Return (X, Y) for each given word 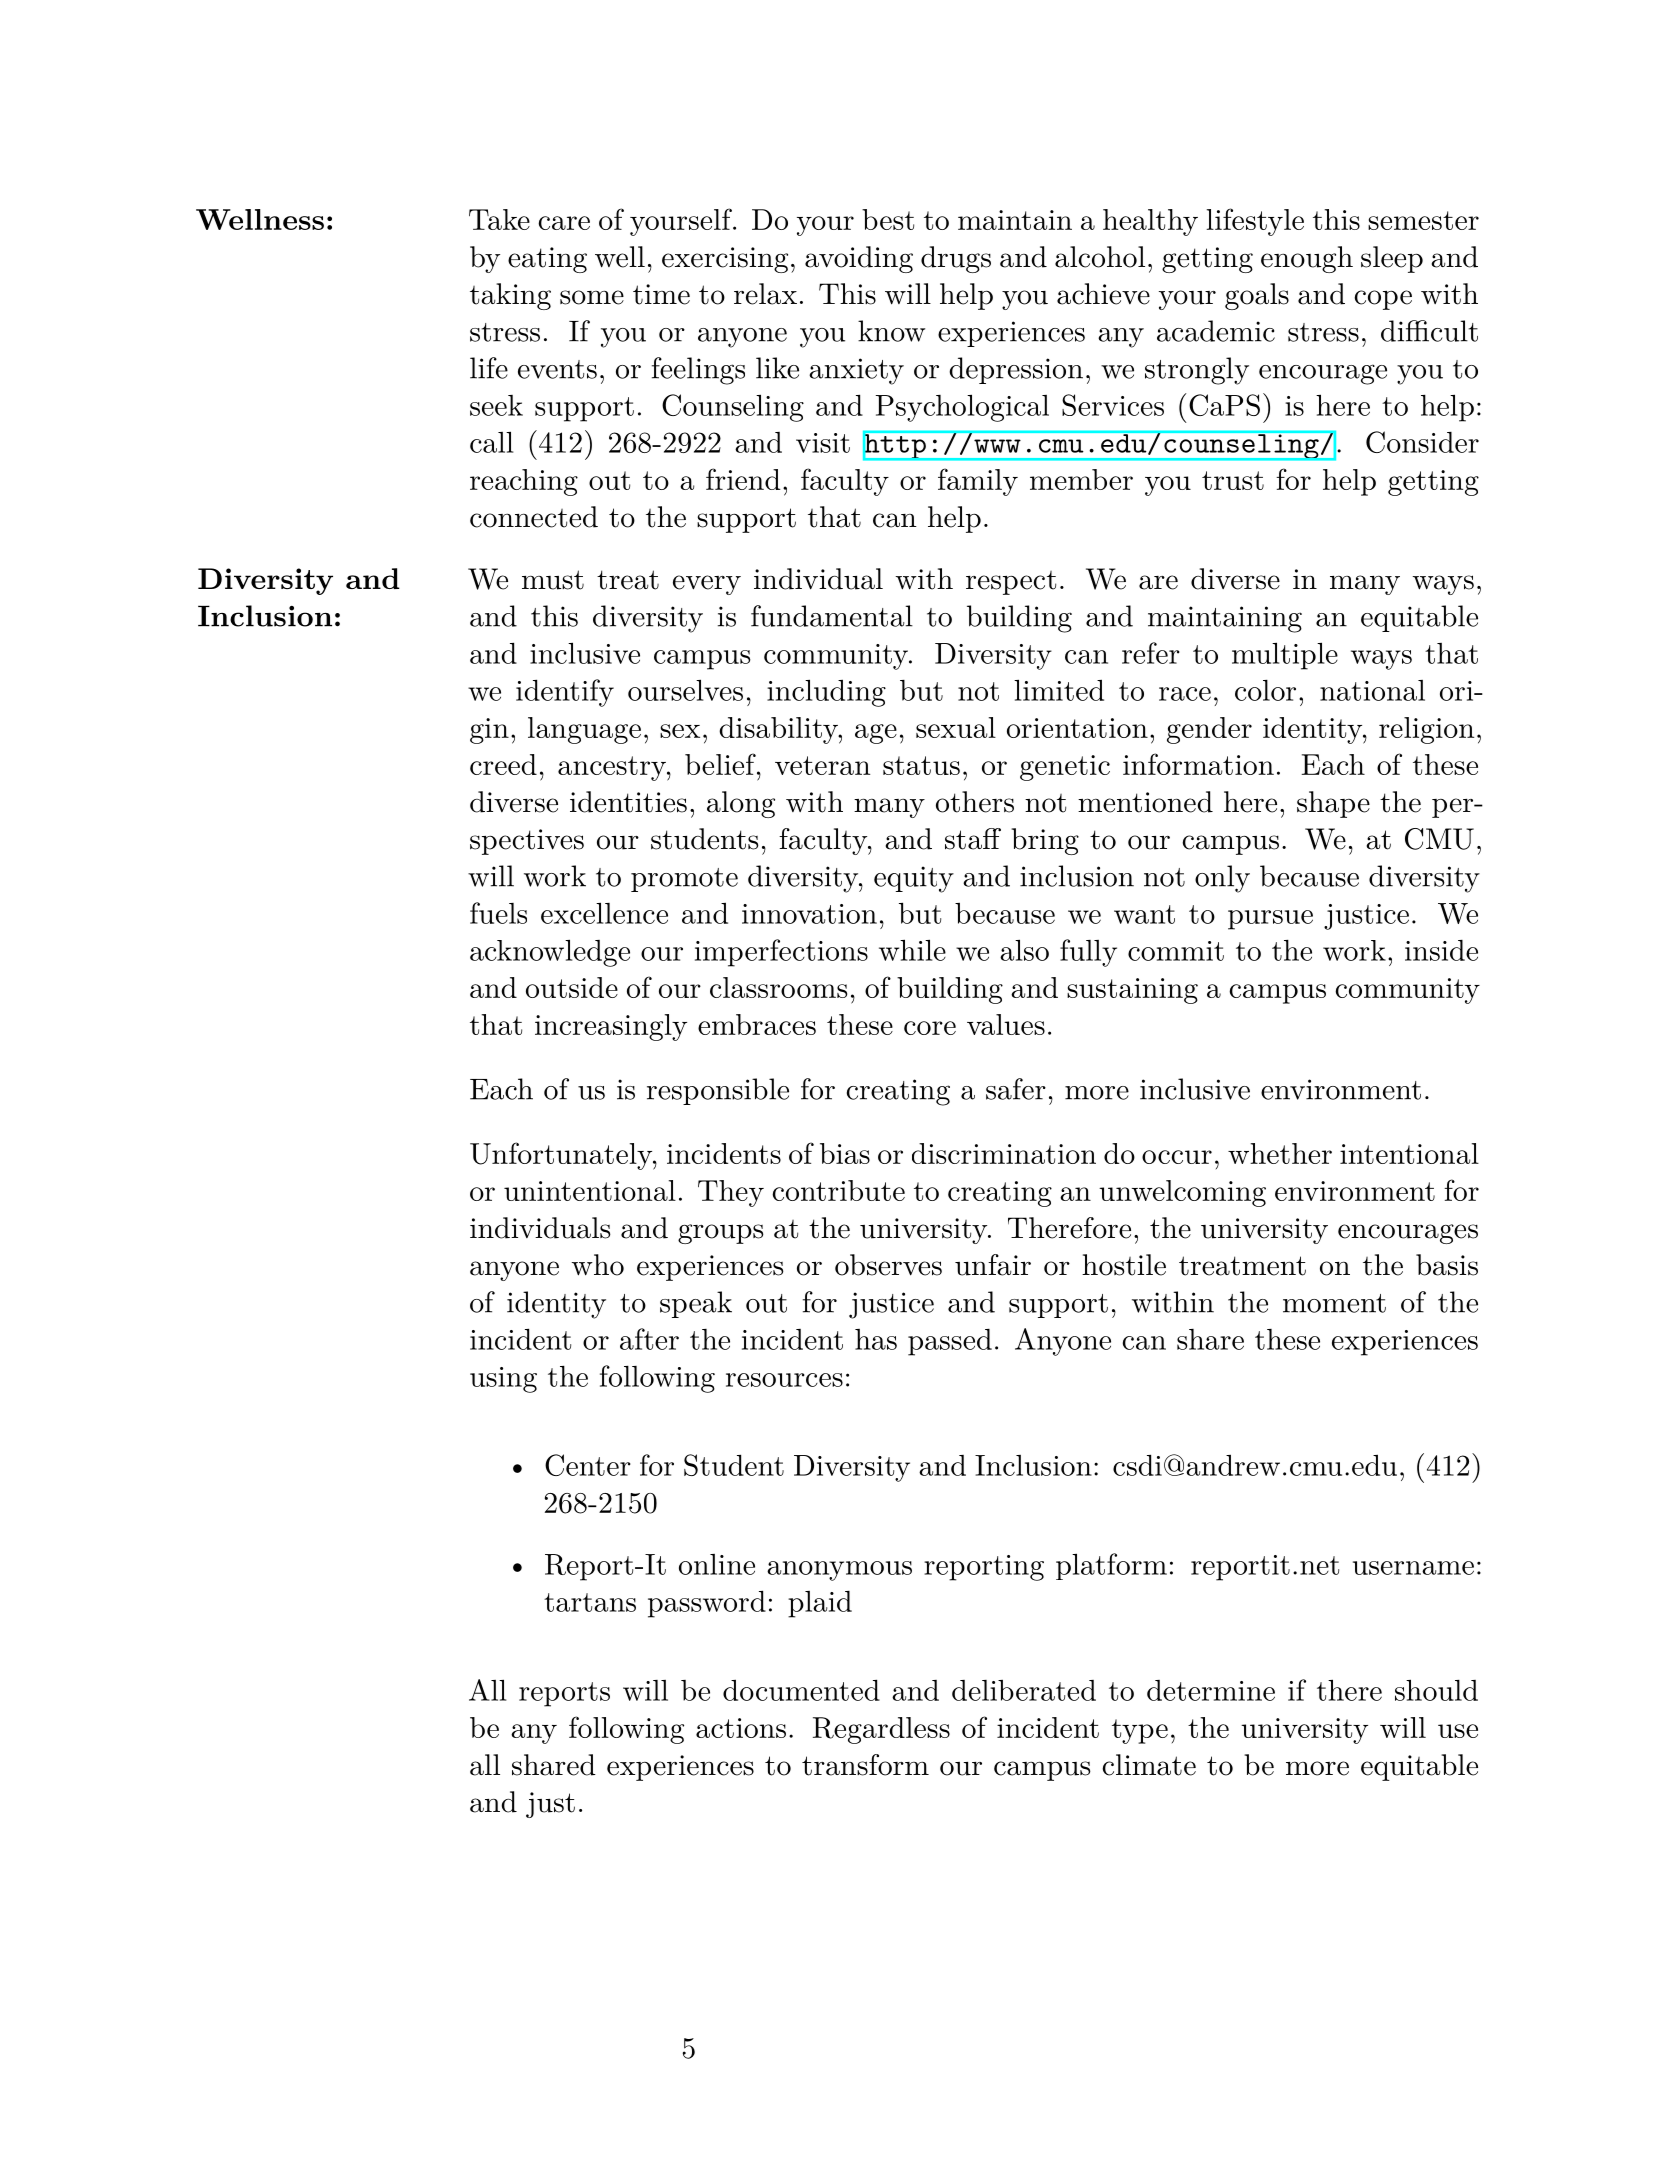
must (553, 580)
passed (950, 1342)
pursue (1270, 920)
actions (741, 1728)
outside (572, 987)
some (592, 297)
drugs (956, 259)
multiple (1285, 656)
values (1006, 1024)
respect (1011, 583)
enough (1307, 259)
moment (1334, 1303)
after (649, 1339)
